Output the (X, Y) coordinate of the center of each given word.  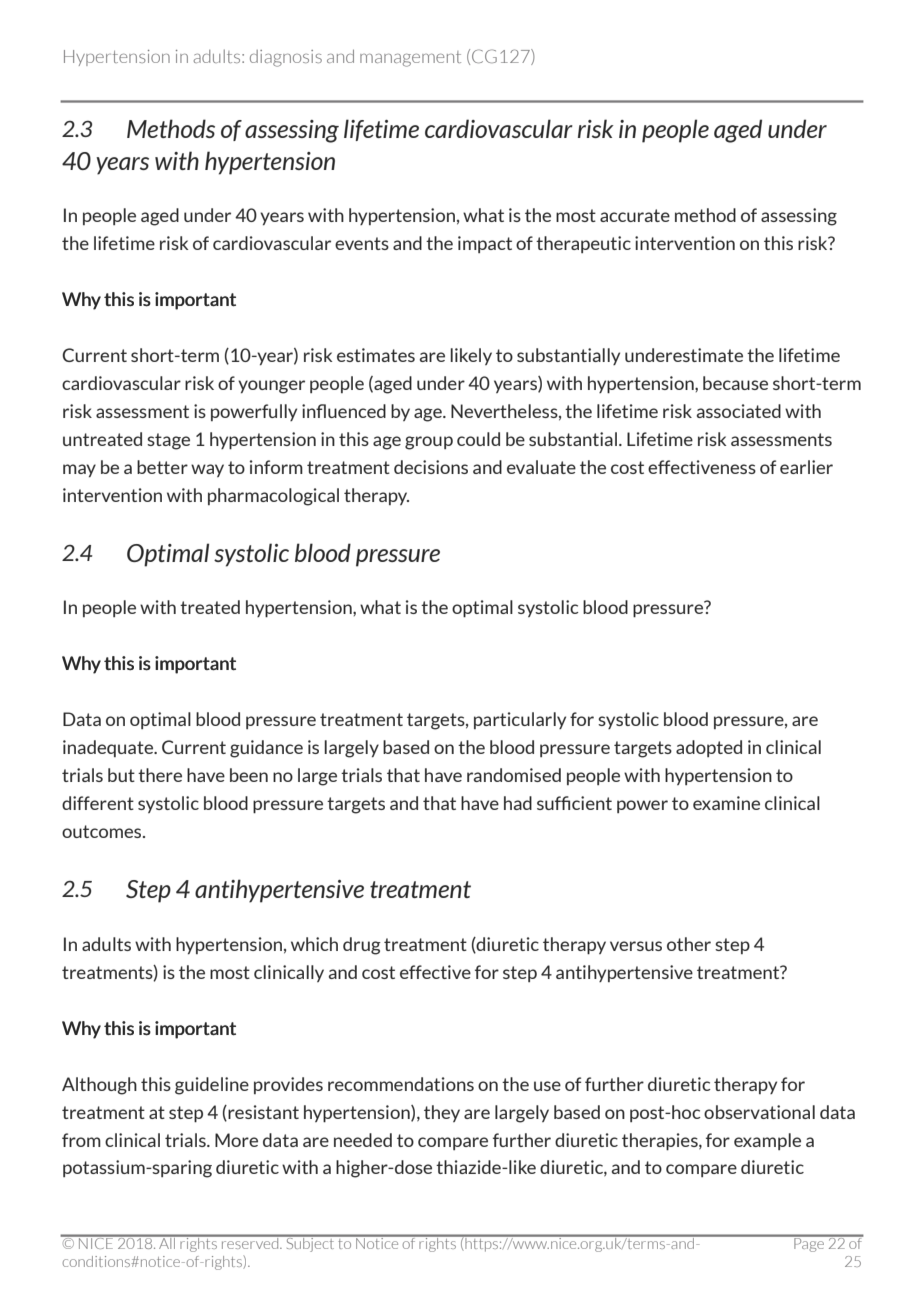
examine (726, 803)
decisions (431, 467)
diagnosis (286, 58)
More (236, 1140)
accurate (635, 215)
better (162, 467)
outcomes (103, 831)
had (518, 803)
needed (363, 1140)
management (410, 59)
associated (739, 411)
